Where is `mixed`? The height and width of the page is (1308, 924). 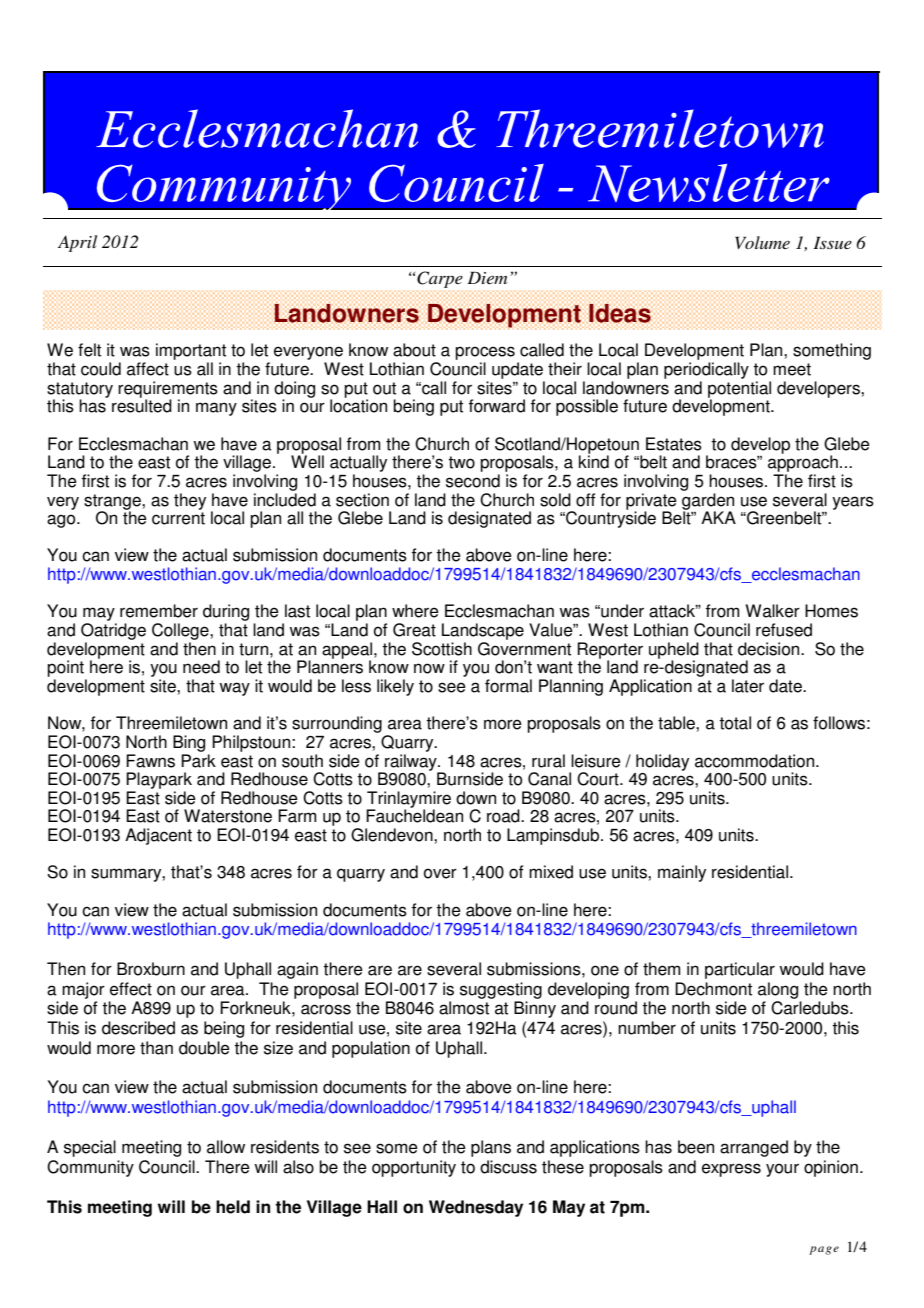 mixed is located at coordinates (551, 872).
